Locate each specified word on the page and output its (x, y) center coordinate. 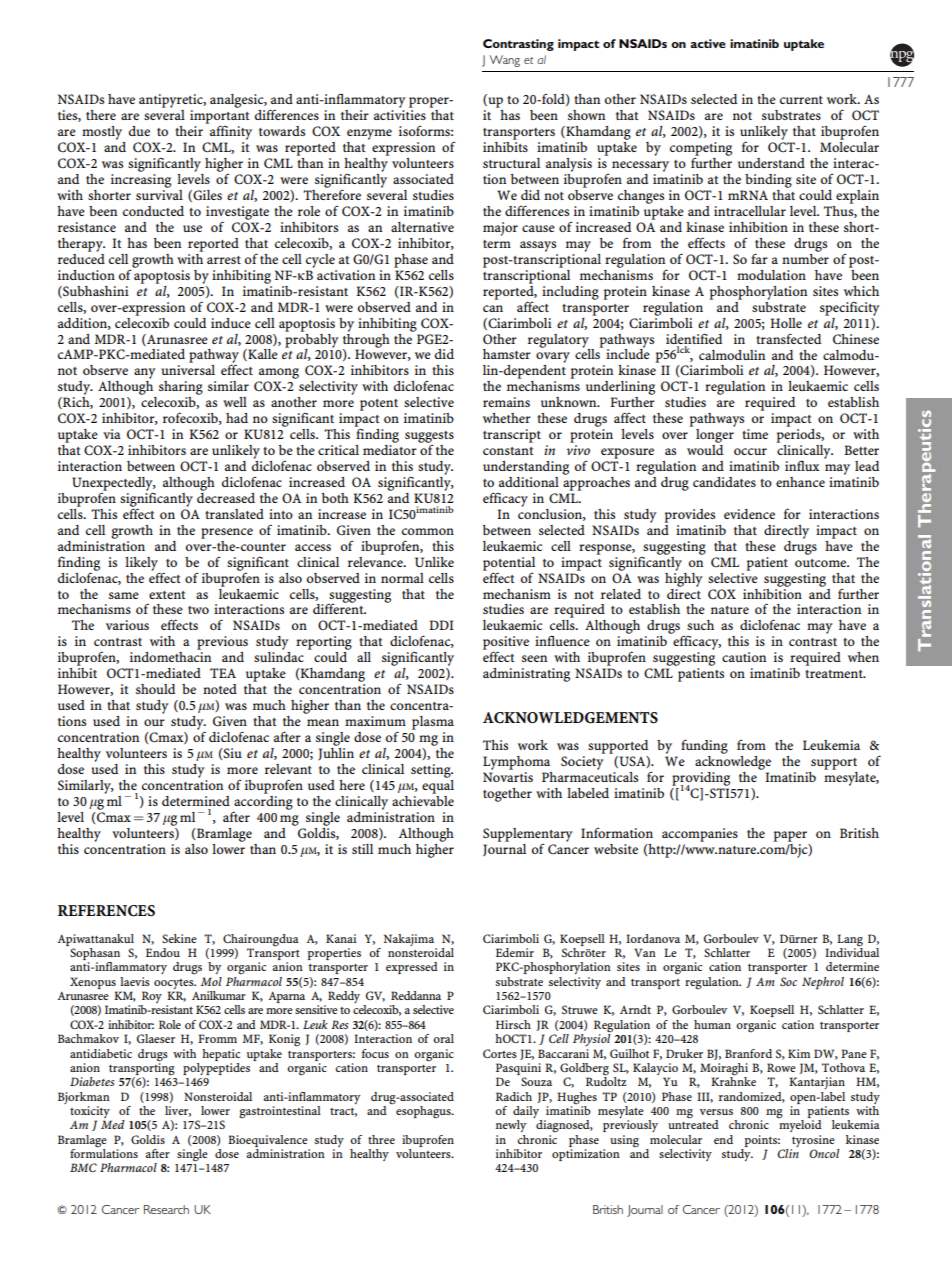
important (220, 118)
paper (790, 836)
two (198, 610)
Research (166, 1209)
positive (506, 644)
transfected (788, 338)
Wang (504, 61)
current (801, 100)
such (700, 625)
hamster (507, 354)
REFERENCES (106, 911)
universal (188, 370)
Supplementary (528, 835)
